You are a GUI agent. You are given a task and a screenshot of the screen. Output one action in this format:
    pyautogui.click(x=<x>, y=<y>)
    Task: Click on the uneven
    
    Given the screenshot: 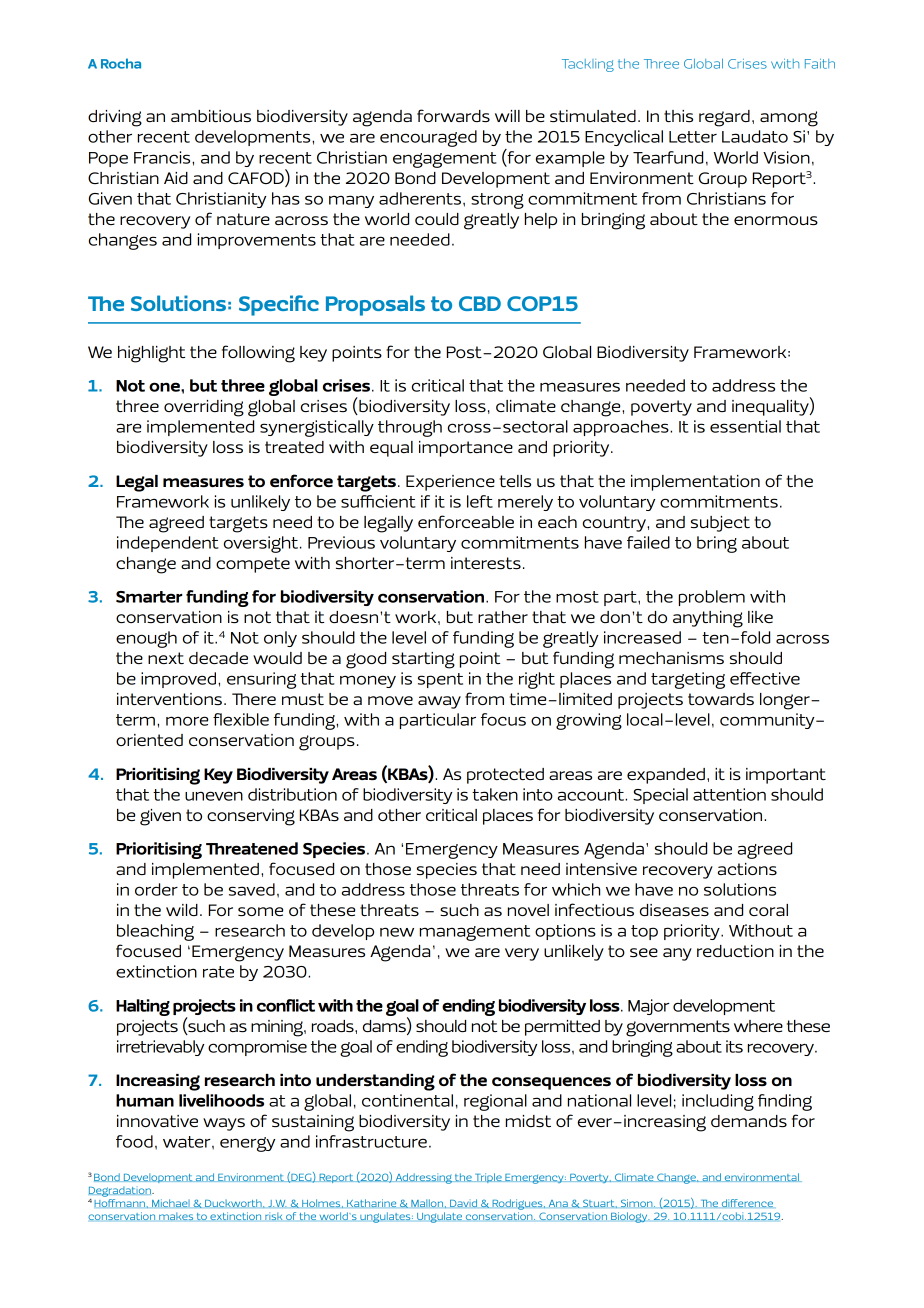 What is the action you would take?
    pyautogui.click(x=214, y=796)
